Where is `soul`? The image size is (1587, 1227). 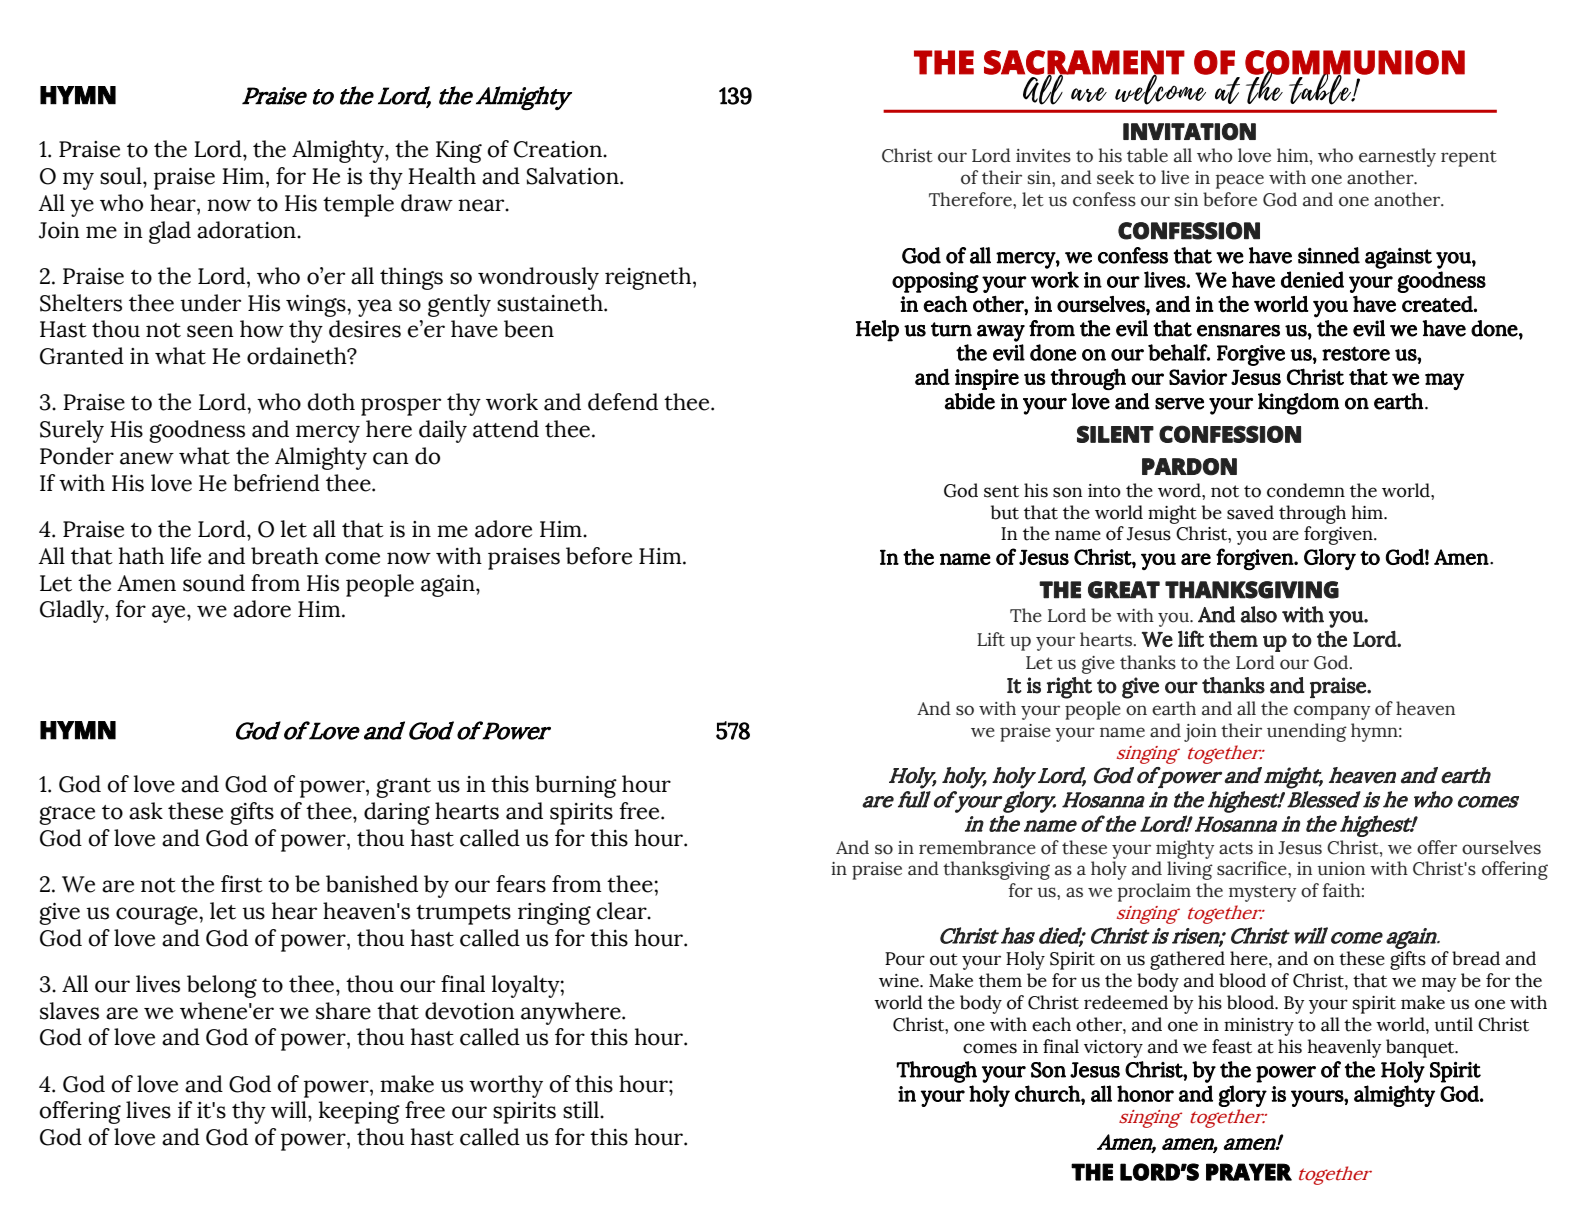
soul is located at coordinates (122, 176).
